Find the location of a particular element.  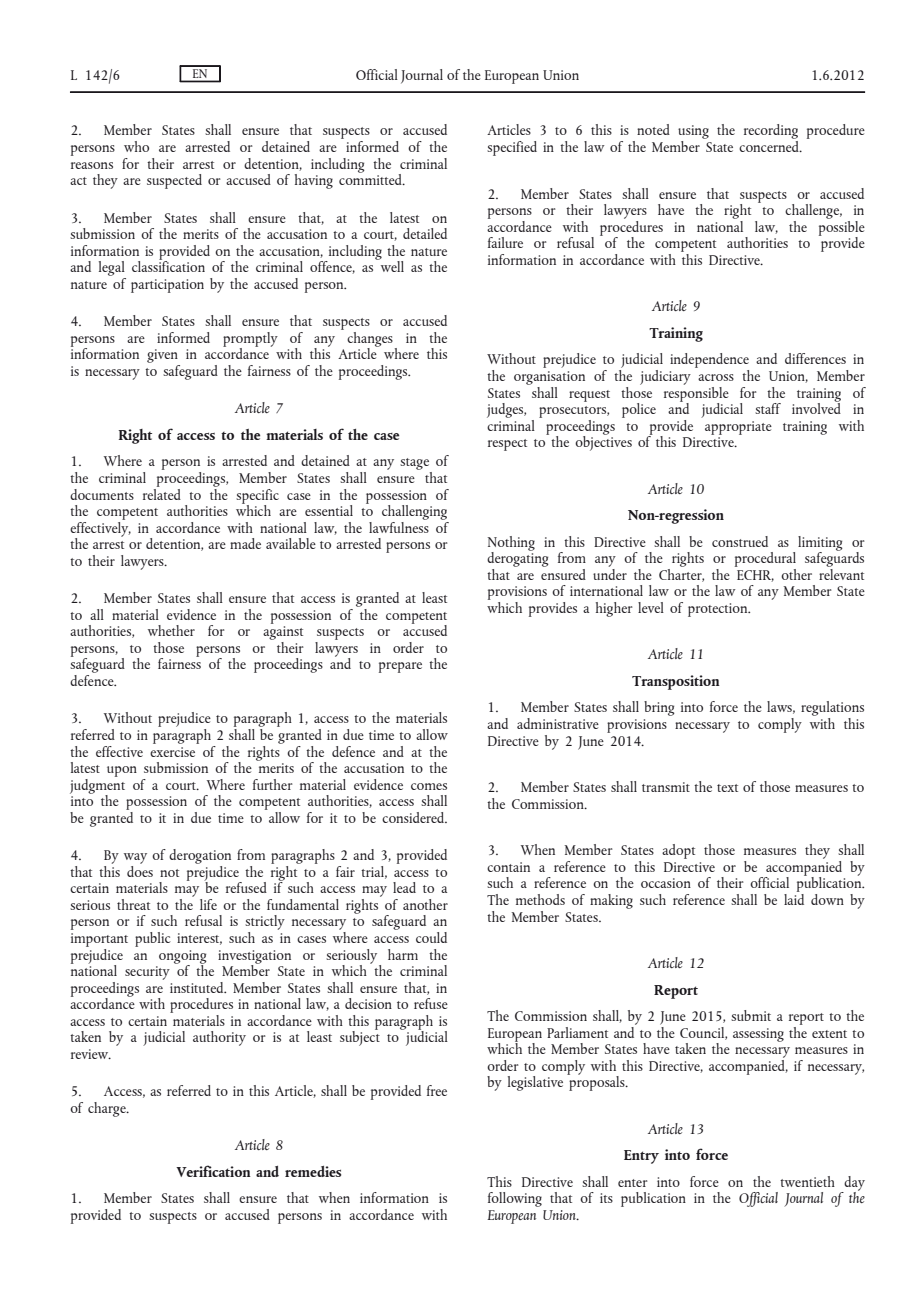

following is located at coordinates (515, 1199).
